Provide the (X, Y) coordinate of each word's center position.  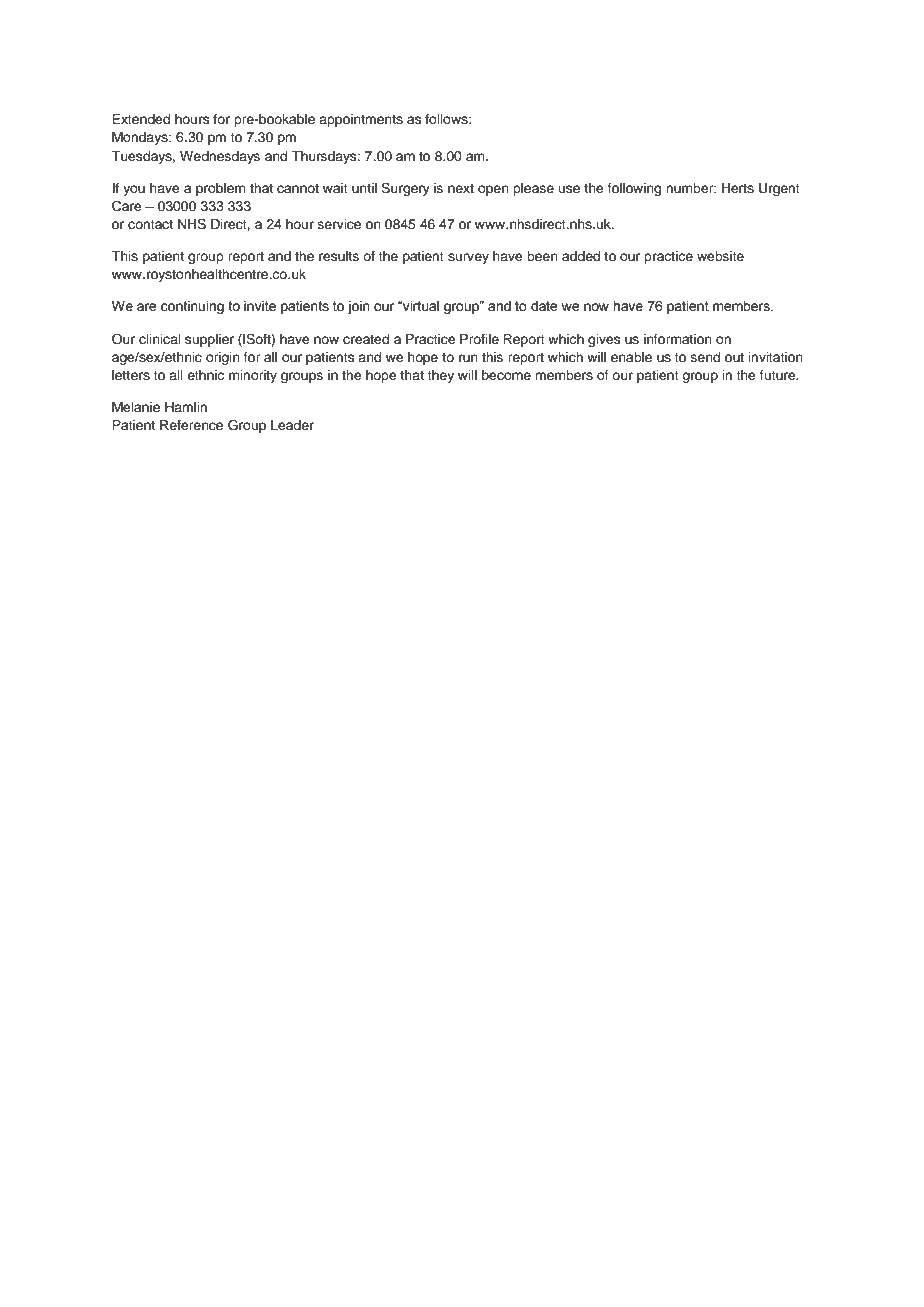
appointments (361, 120)
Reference (191, 425)
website (720, 256)
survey (468, 258)
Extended (141, 119)
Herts (738, 188)
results (339, 256)
